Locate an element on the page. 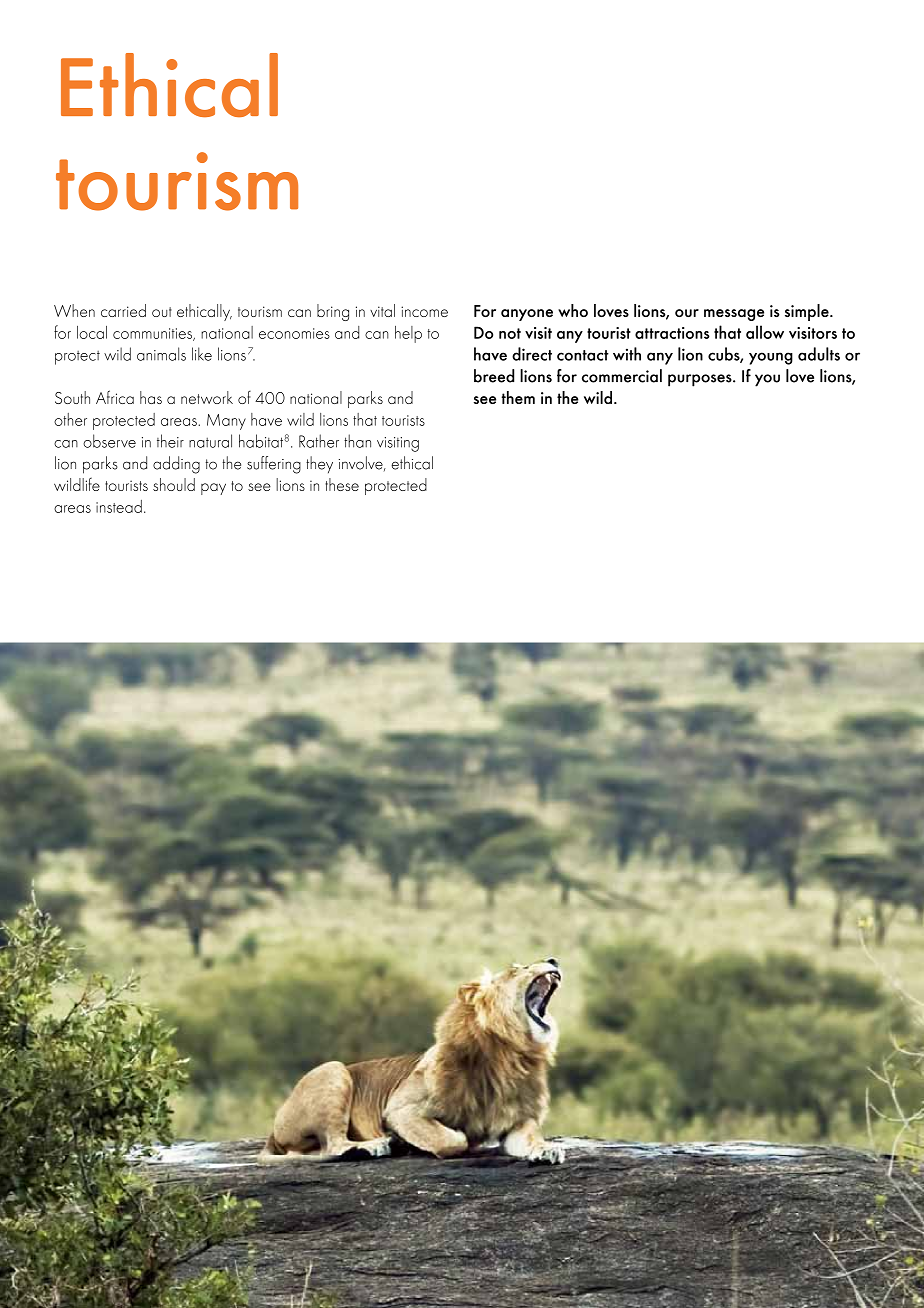  they is located at coordinates (319, 465).
